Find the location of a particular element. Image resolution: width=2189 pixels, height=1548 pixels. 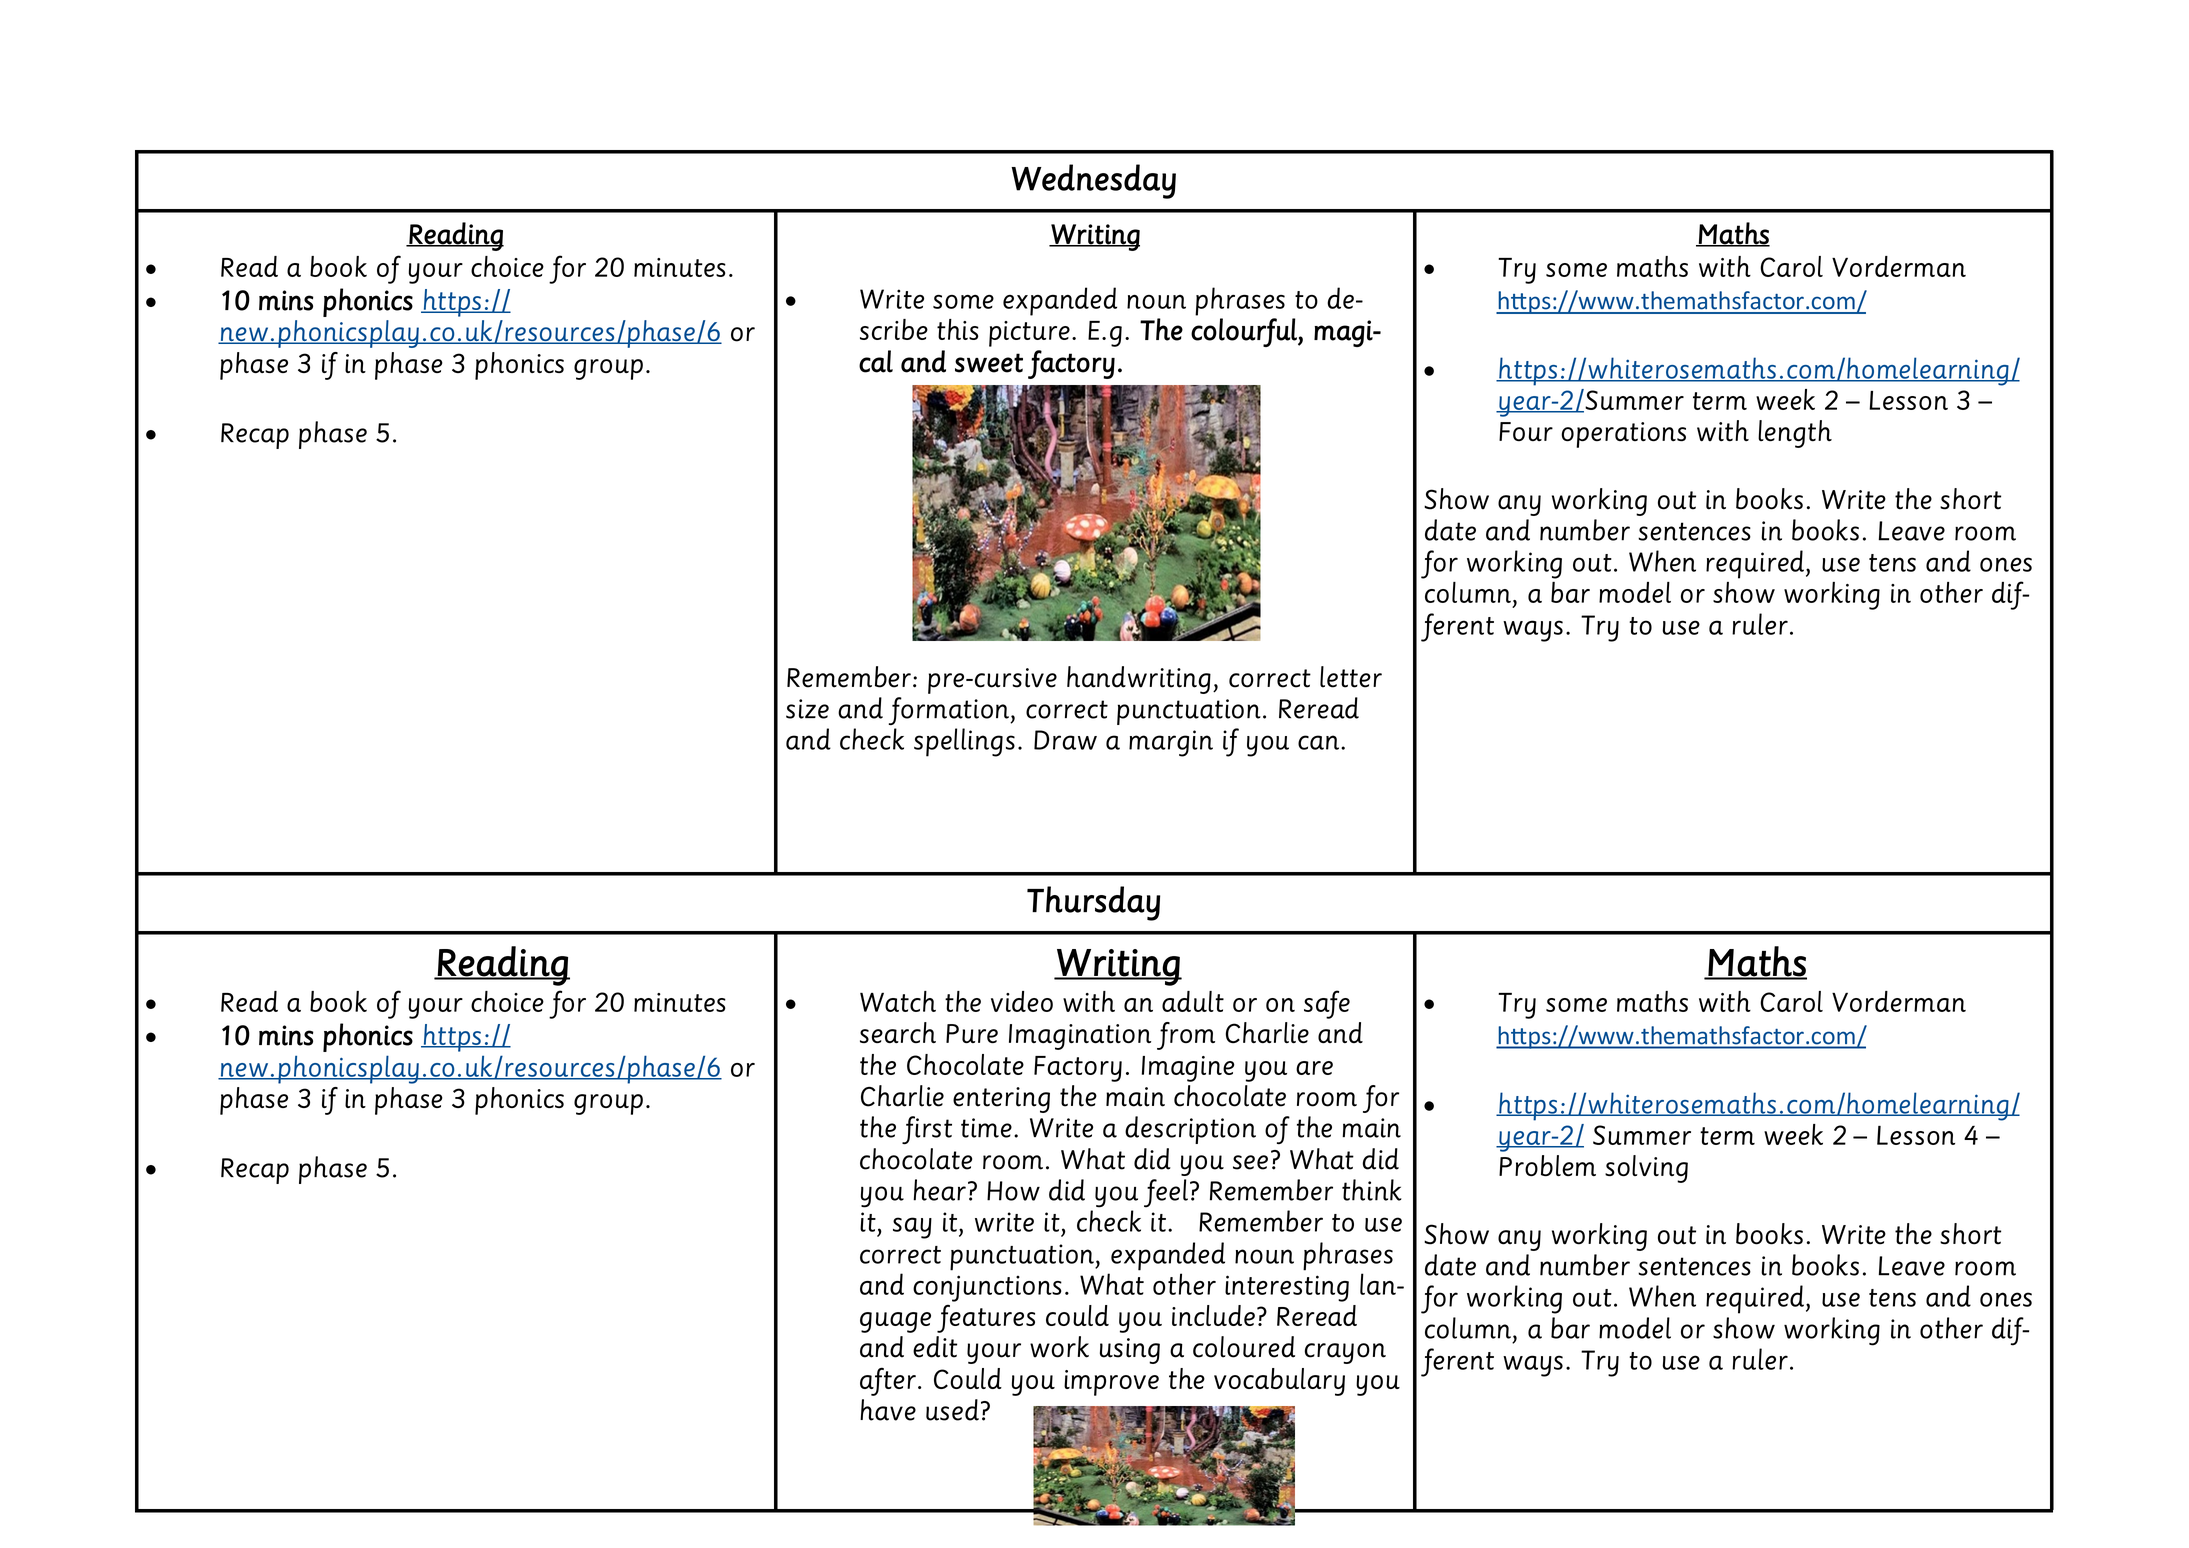

Watch is located at coordinates (898, 1001).
